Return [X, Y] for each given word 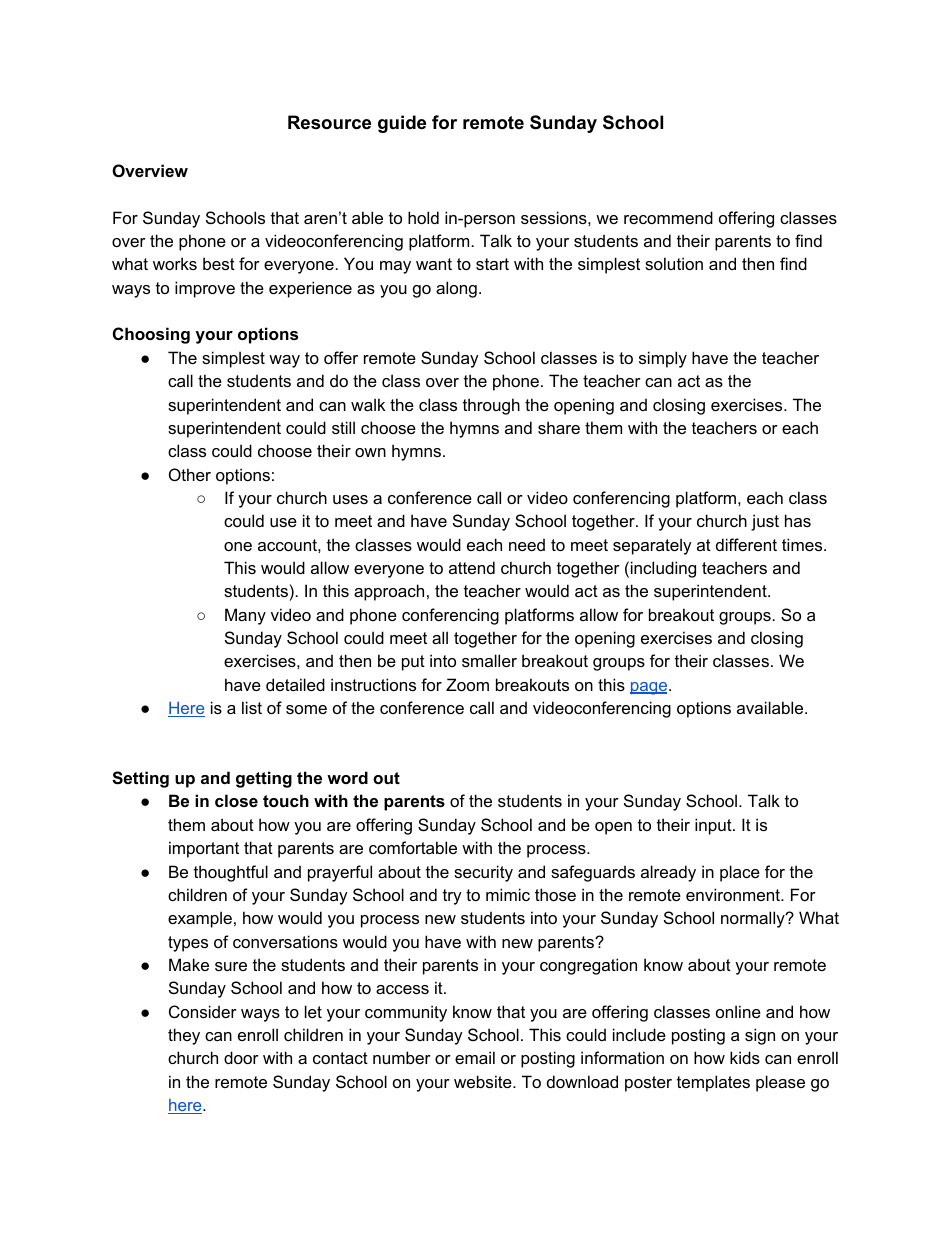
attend [472, 567]
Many [245, 616]
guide [402, 124]
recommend [668, 217]
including [663, 569]
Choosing [151, 335]
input [714, 826]
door [241, 1057]
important [204, 849]
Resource [329, 122]
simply [663, 359]
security [483, 873]
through [491, 406]
